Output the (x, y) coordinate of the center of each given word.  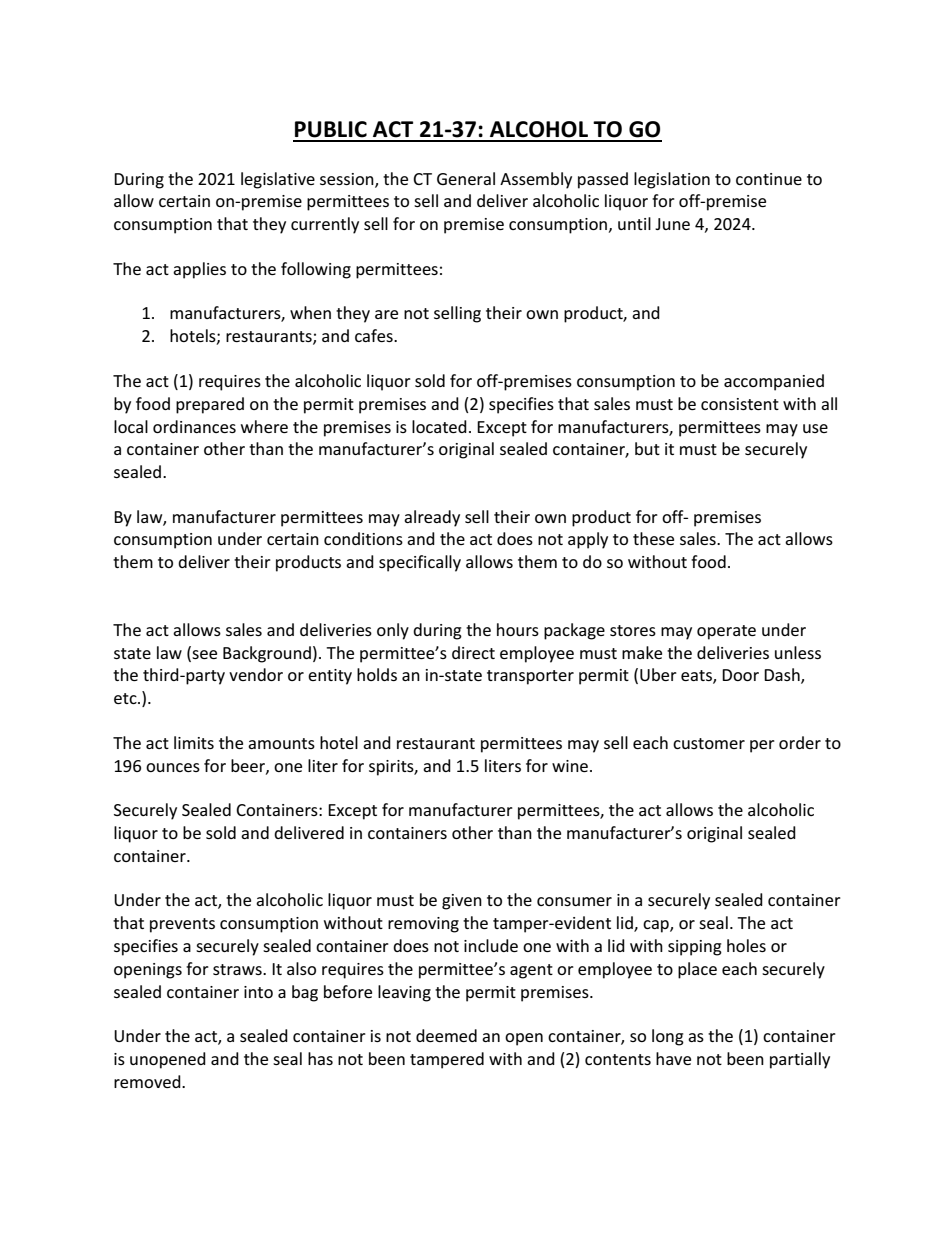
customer (709, 743)
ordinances (194, 426)
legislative (278, 180)
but (647, 448)
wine (570, 766)
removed (148, 1081)
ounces (173, 767)
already (432, 518)
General (466, 178)
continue (769, 179)
